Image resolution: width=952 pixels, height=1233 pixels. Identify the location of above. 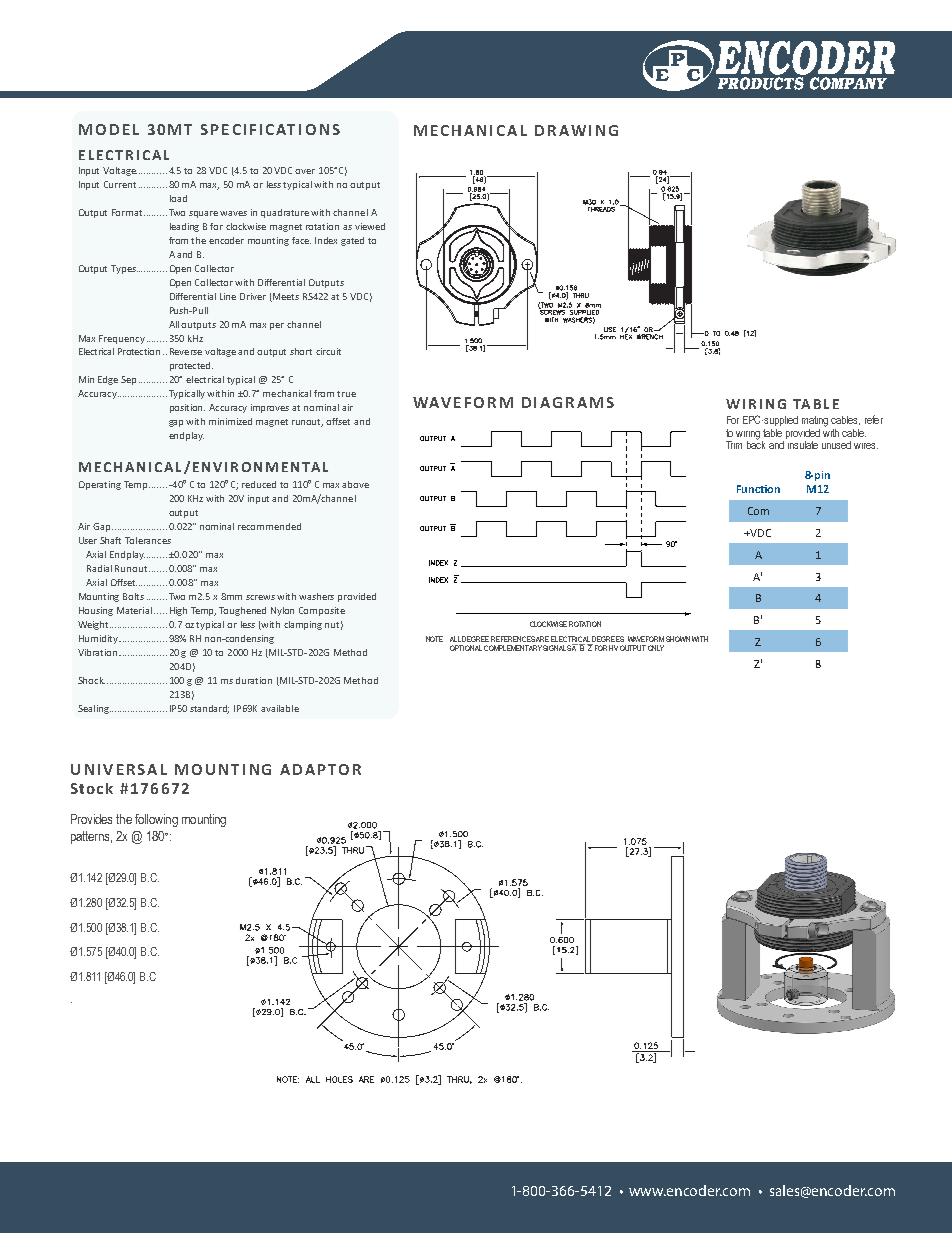
(355, 484).
